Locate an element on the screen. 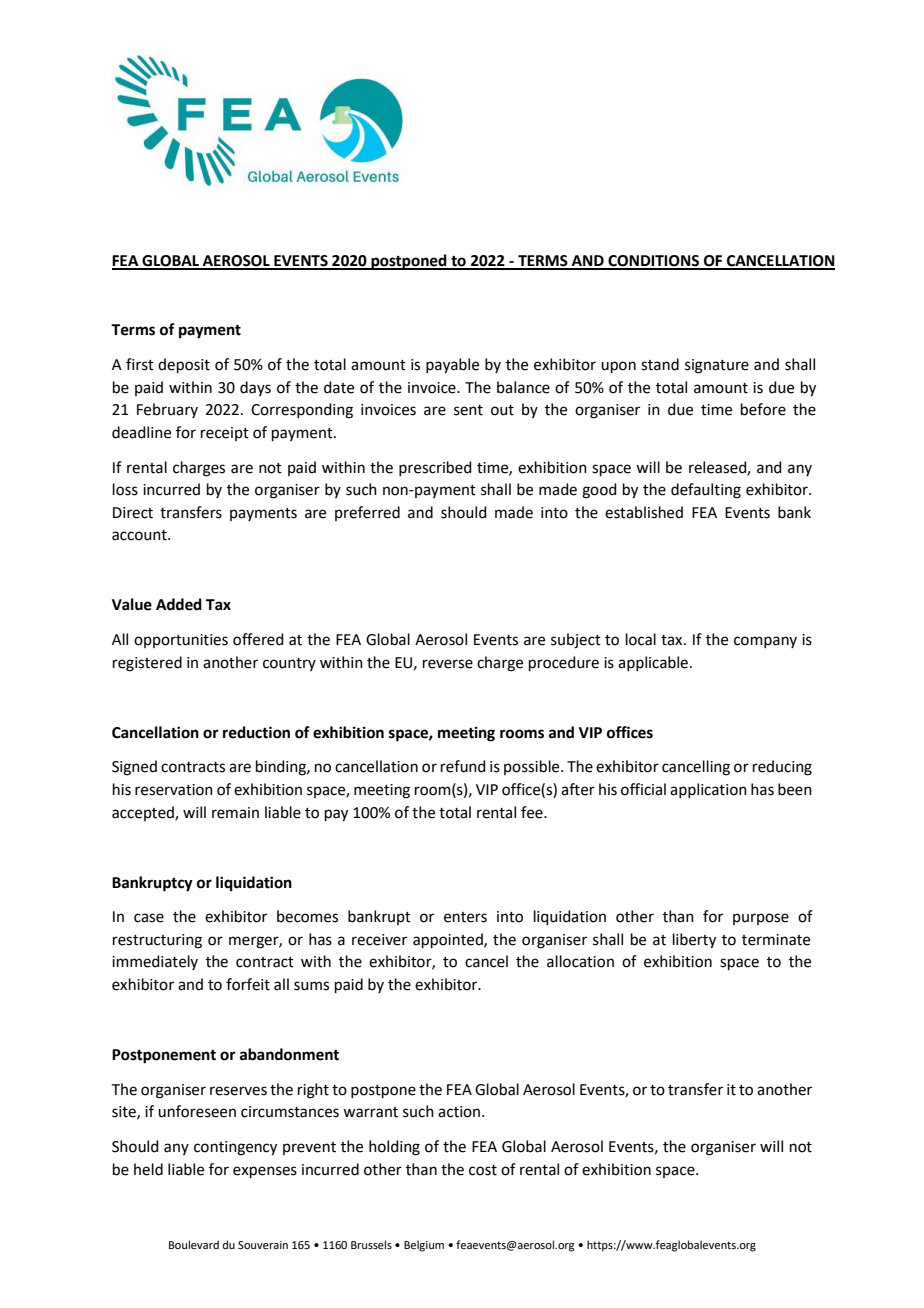 This screenshot has width=924, height=1308. opportunities is located at coordinates (181, 641).
